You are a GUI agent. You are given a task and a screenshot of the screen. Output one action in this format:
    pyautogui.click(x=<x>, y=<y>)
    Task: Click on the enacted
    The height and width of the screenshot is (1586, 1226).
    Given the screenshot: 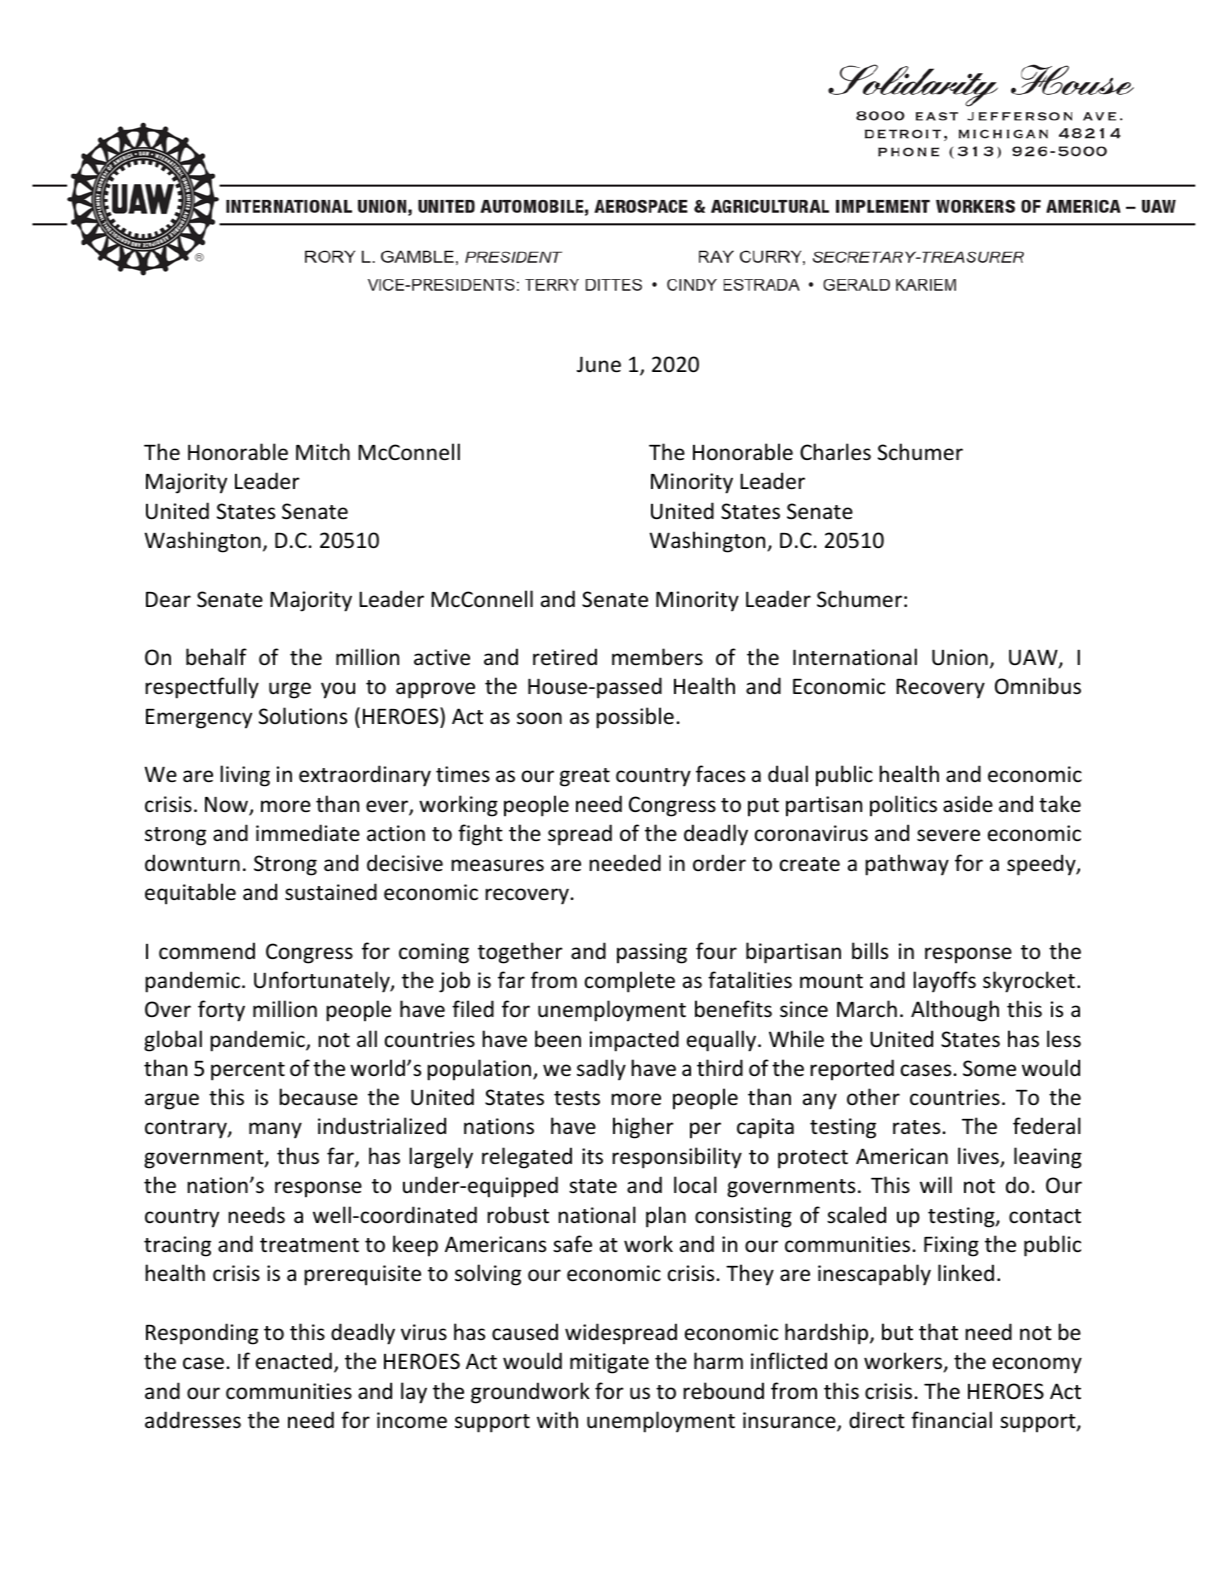 What is the action you would take?
    pyautogui.click(x=294, y=1361)
